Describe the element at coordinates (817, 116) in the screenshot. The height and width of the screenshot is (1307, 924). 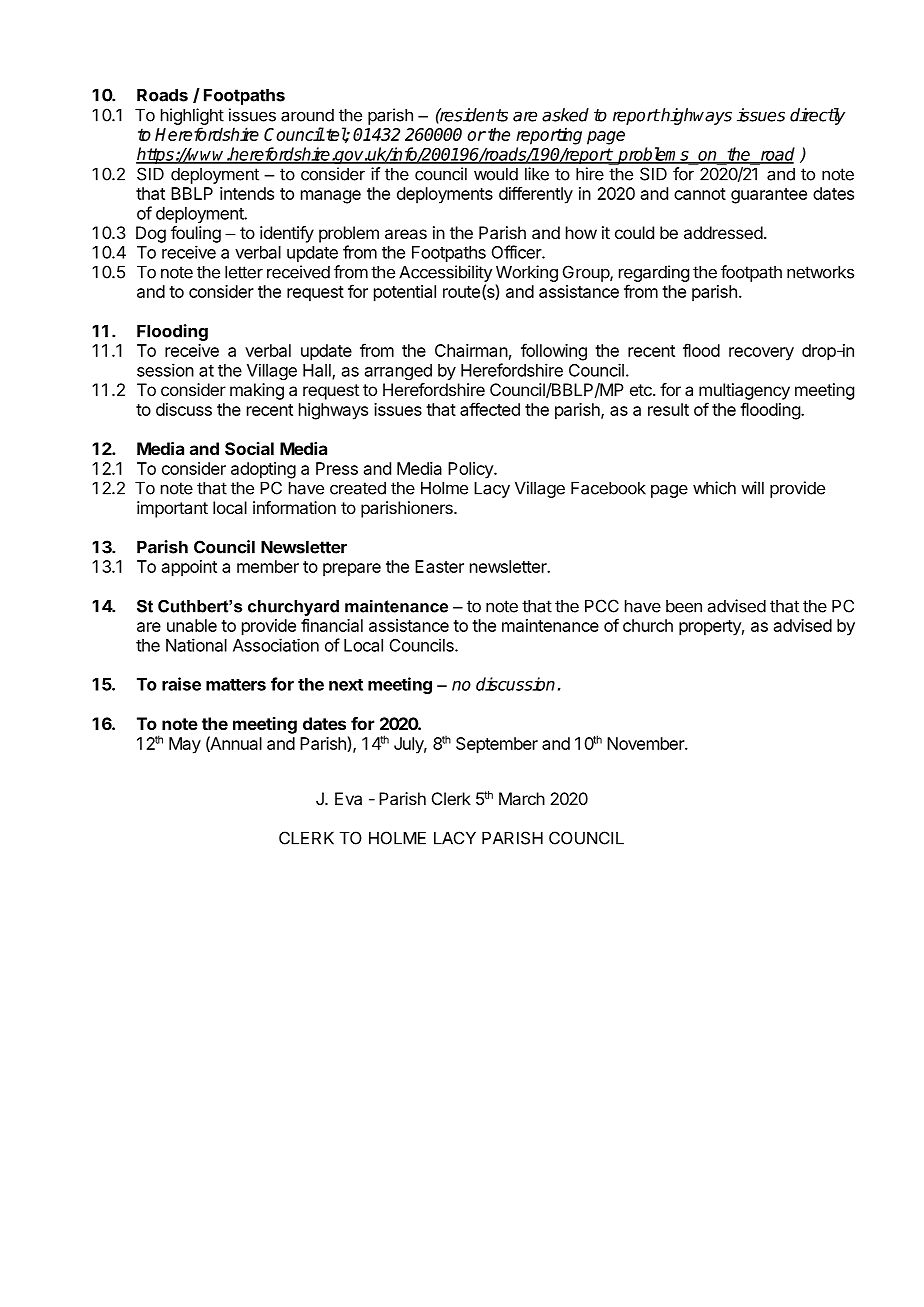
I see `directly` at that location.
